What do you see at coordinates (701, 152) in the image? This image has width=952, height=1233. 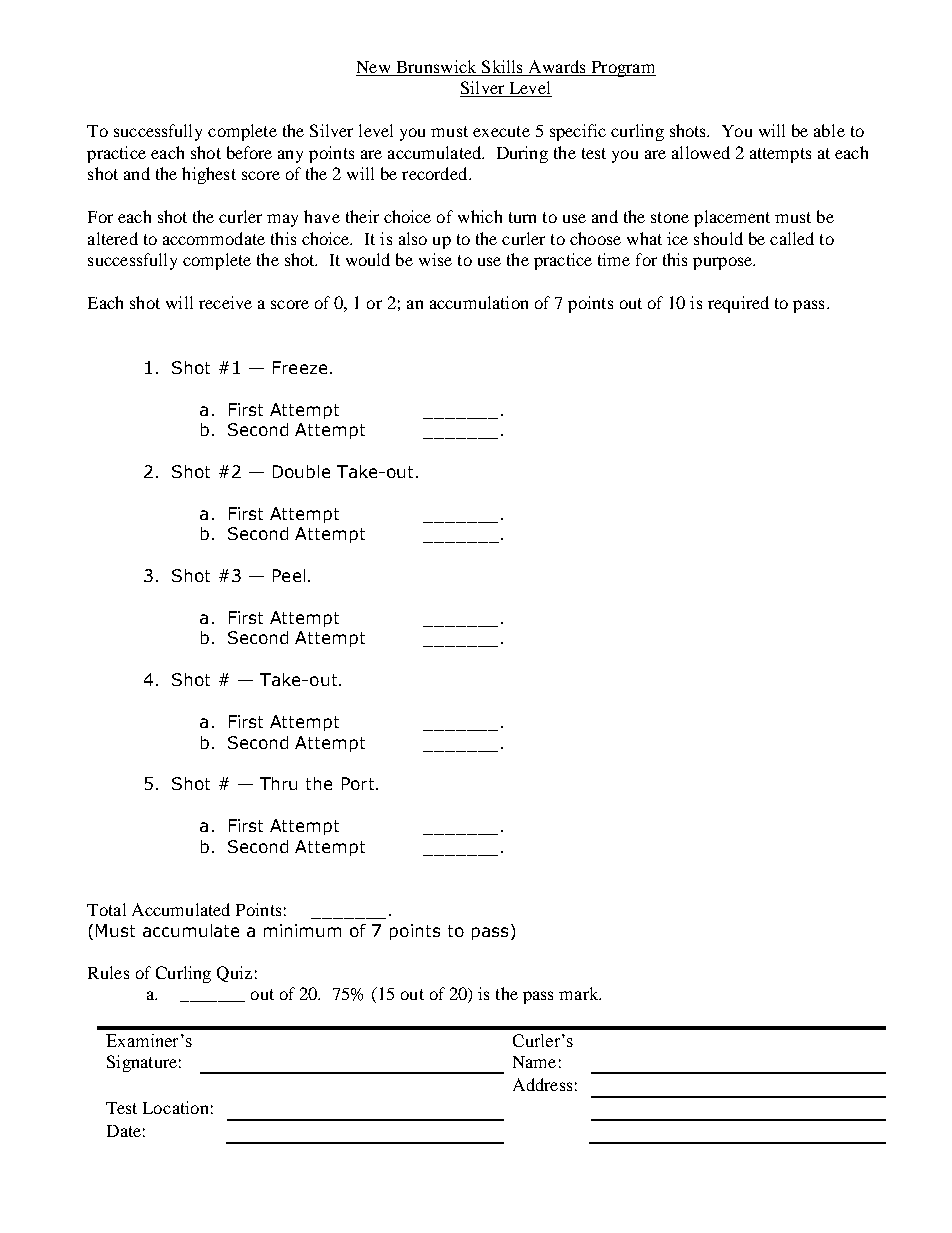 I see `allowed` at bounding box center [701, 152].
